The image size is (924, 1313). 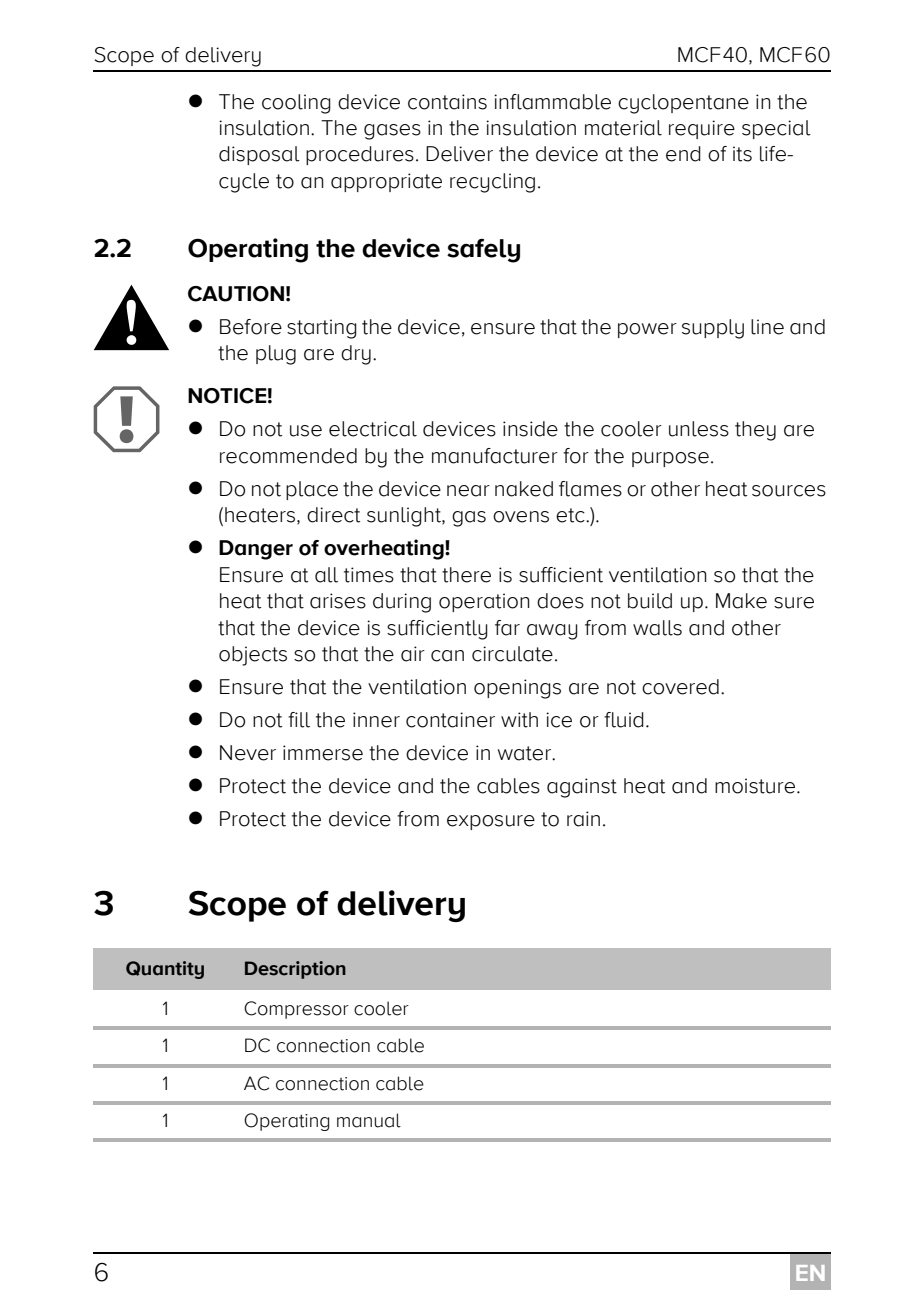 I want to click on require, so click(x=702, y=129).
